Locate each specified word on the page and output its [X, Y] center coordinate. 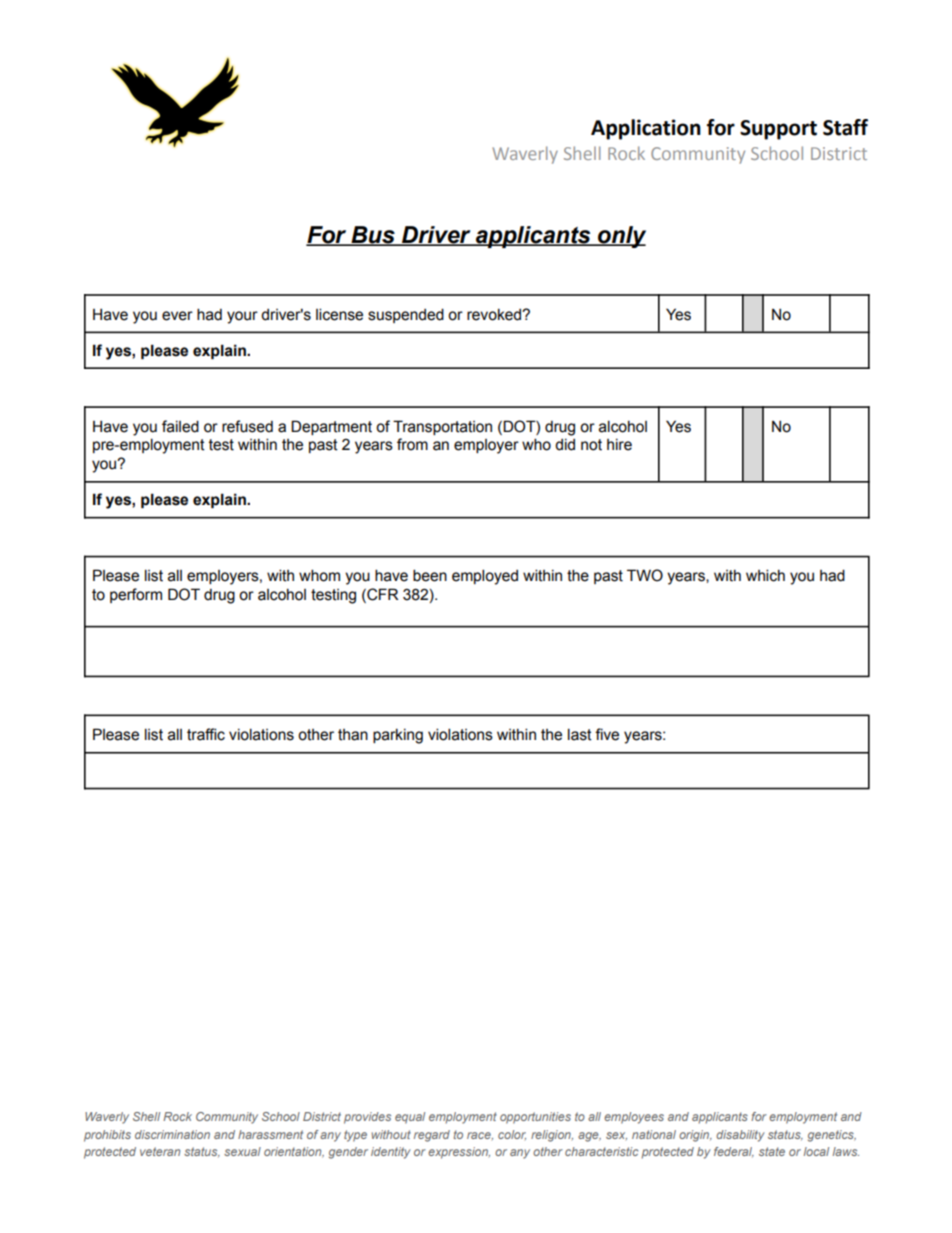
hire [619, 445]
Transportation [442, 427]
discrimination [172, 1134]
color [512, 1135]
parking [398, 736]
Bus [373, 236]
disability [740, 1136]
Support [778, 130]
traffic [206, 734]
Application [646, 129]
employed [485, 577]
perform [136, 595]
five [607, 734]
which [765, 575]
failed [180, 426]
